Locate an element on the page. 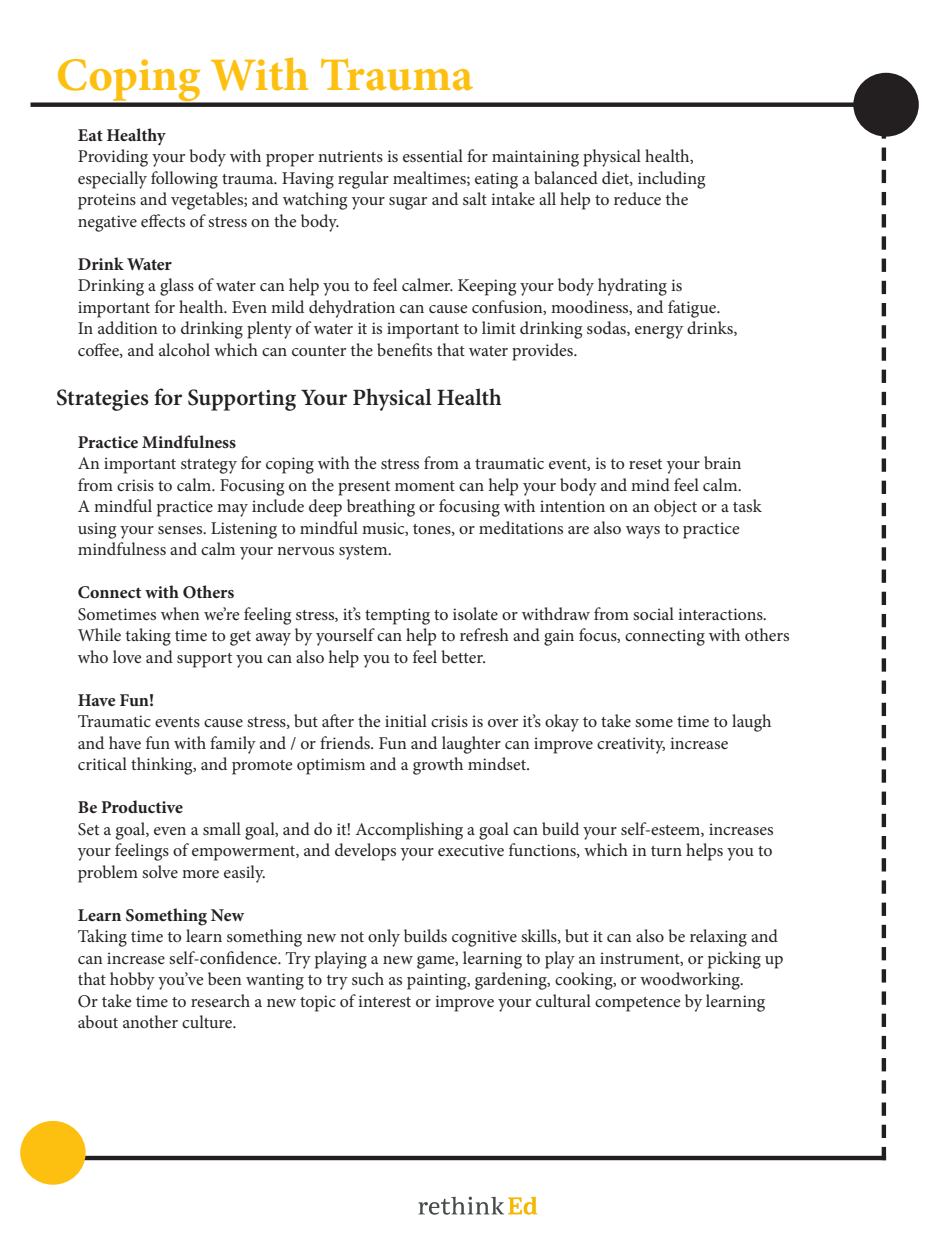  family is located at coordinates (233, 745).
